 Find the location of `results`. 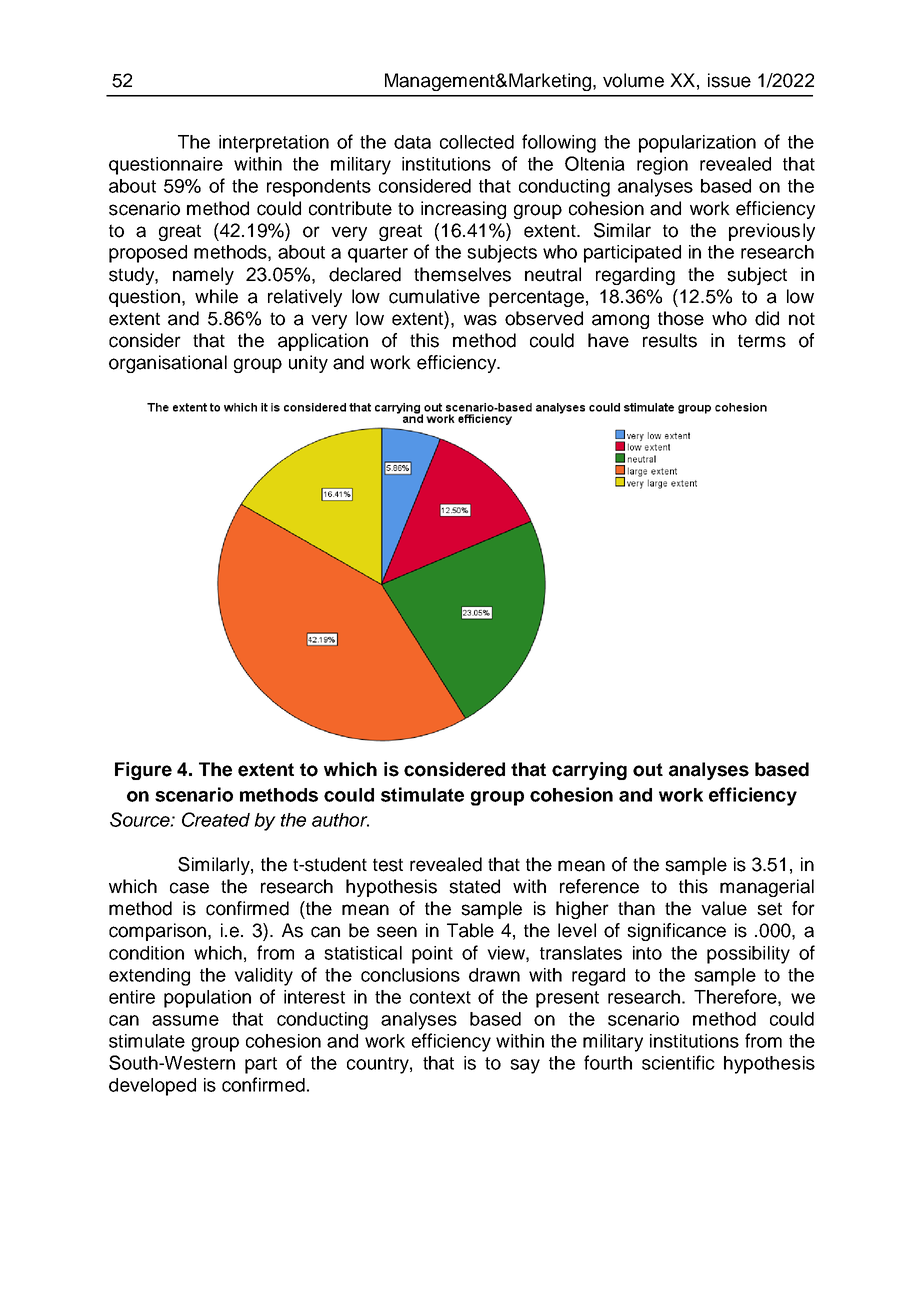

results is located at coordinates (670, 340).
